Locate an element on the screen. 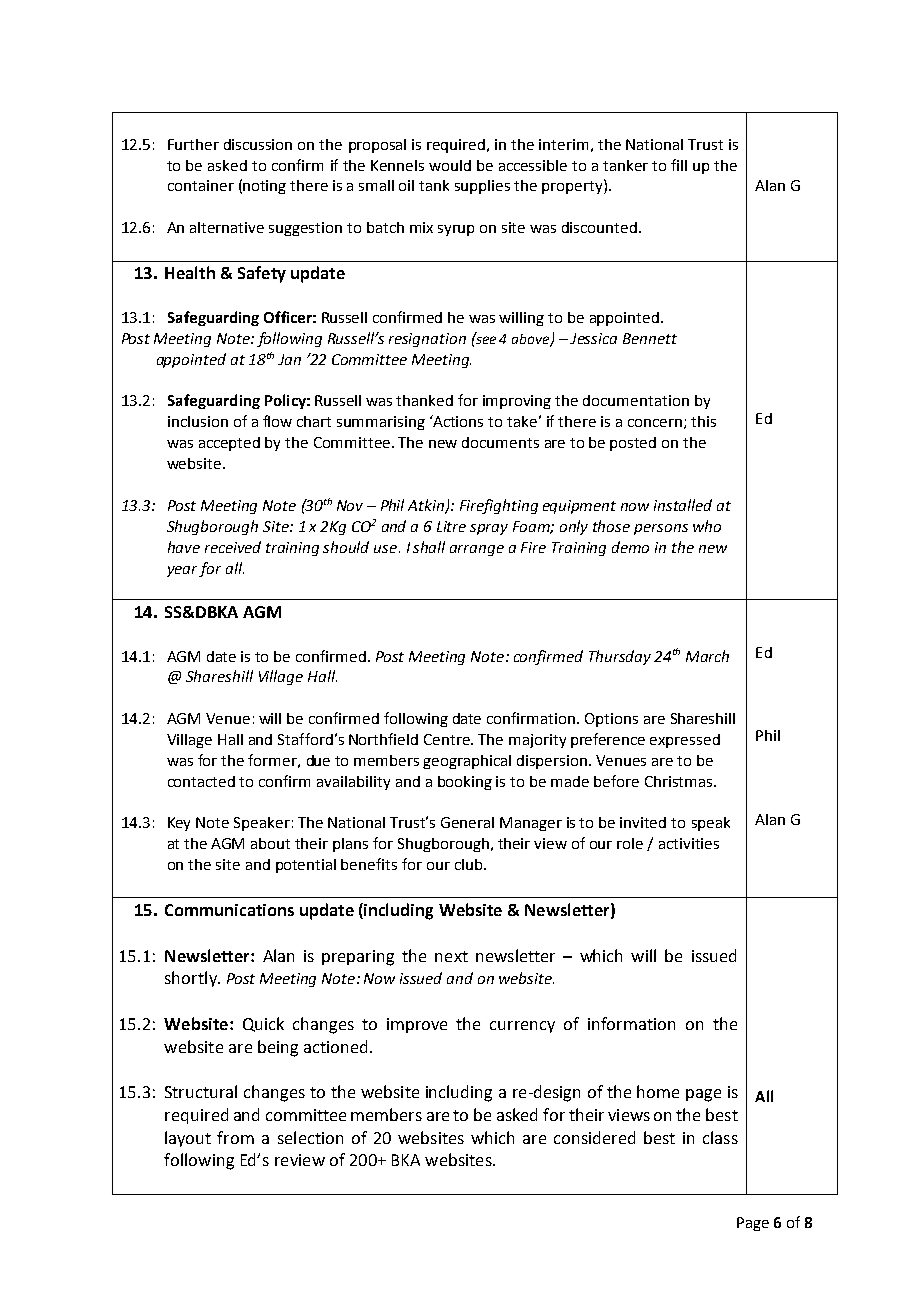 The image size is (924, 1308). fill is located at coordinates (679, 165).
